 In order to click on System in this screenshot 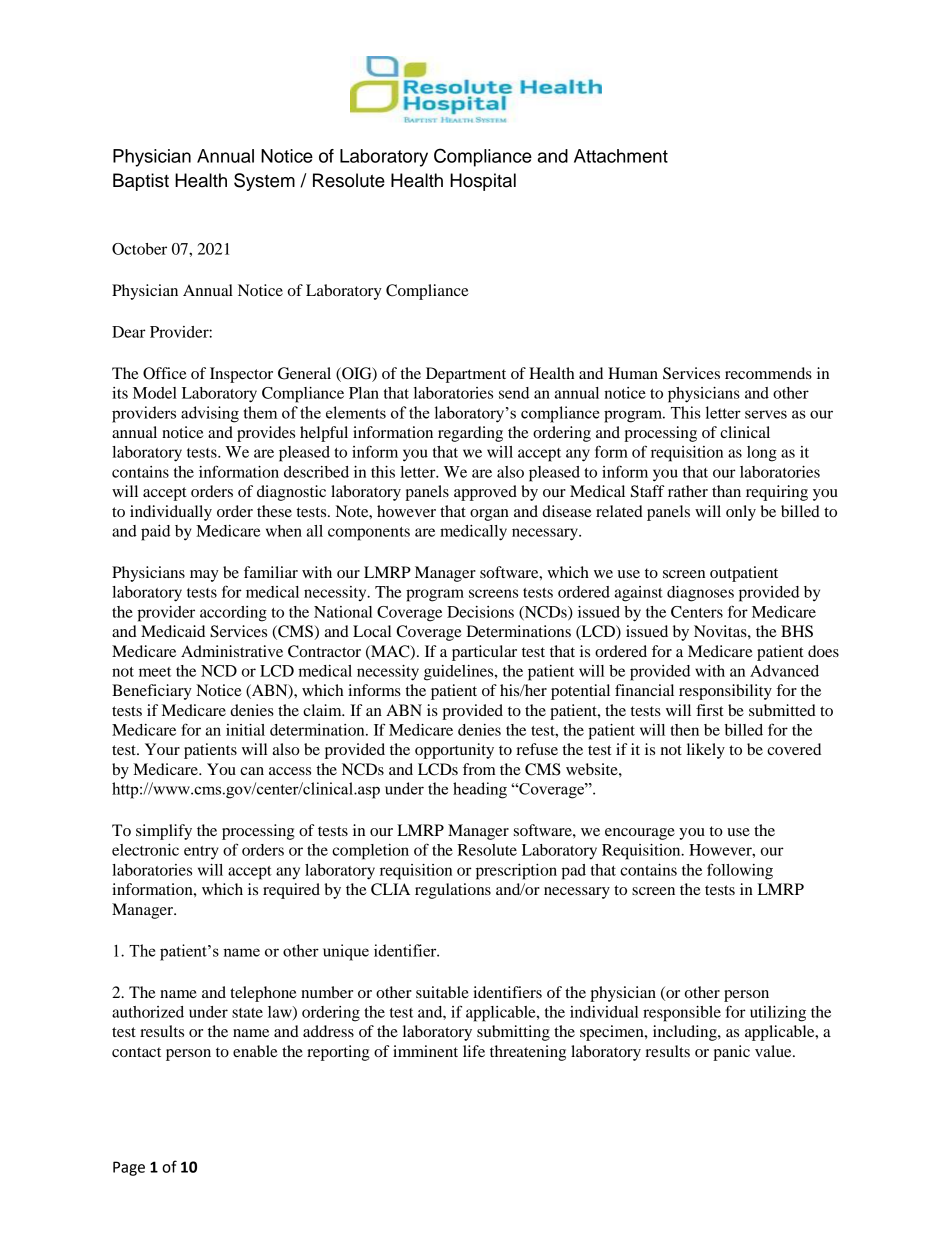, I will do `click(264, 182)`.
